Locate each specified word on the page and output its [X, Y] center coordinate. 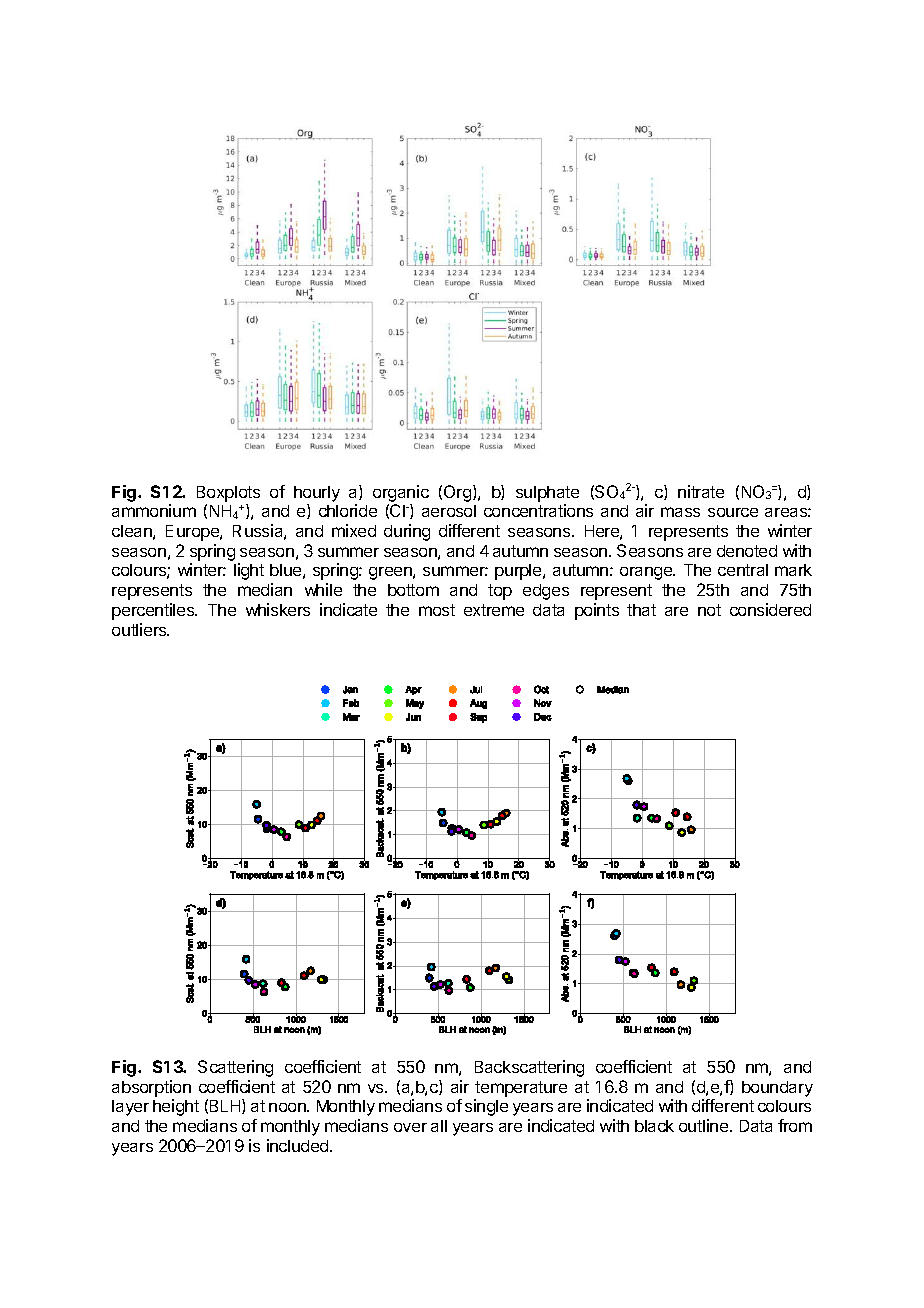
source [733, 512]
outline [705, 1125]
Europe [193, 533]
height [176, 1107]
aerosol [449, 511]
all [439, 1126]
